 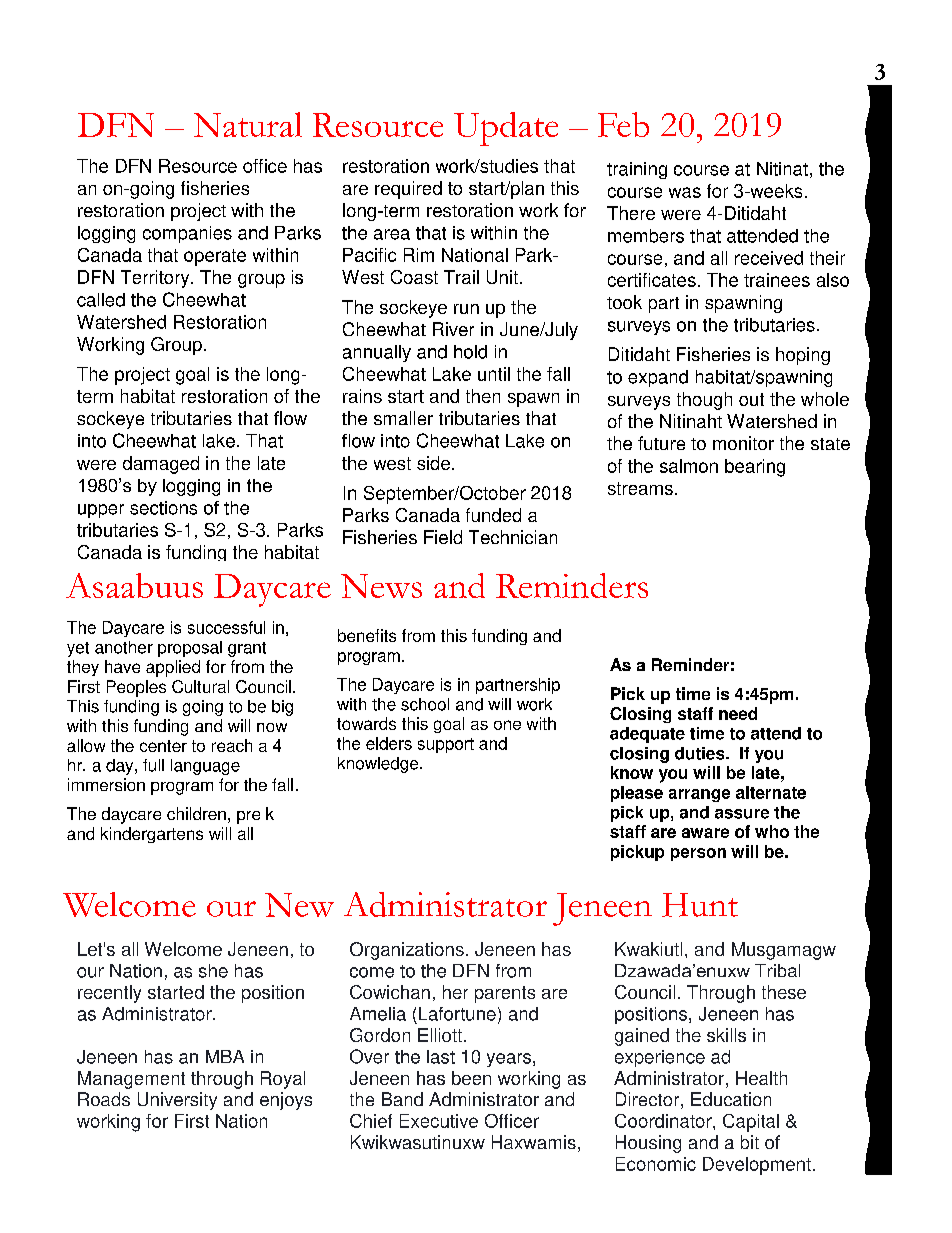 What do you see at coordinates (637, 170) in the screenshot?
I see `training` at bounding box center [637, 170].
